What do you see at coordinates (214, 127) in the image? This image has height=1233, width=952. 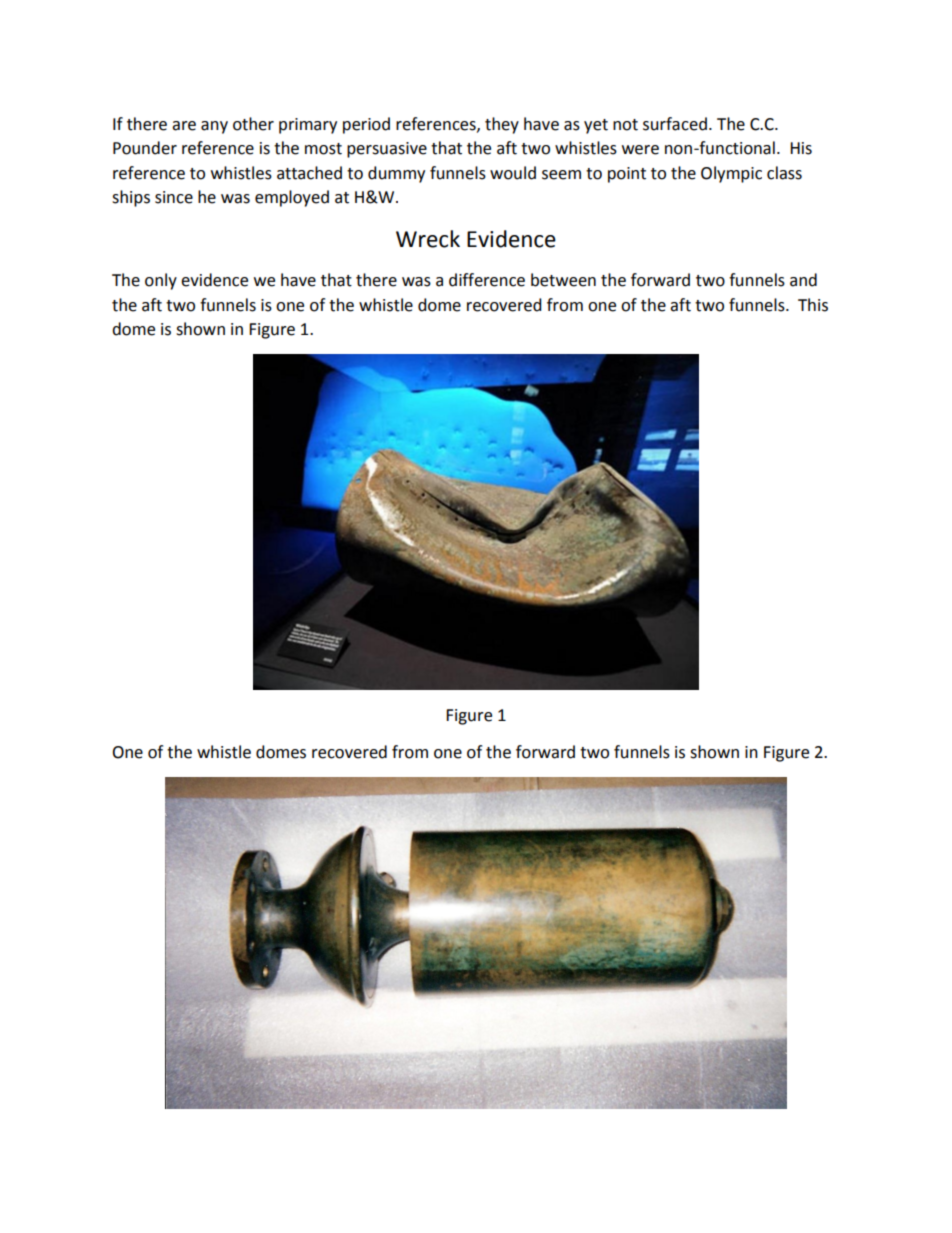 I see `any` at bounding box center [214, 127].
